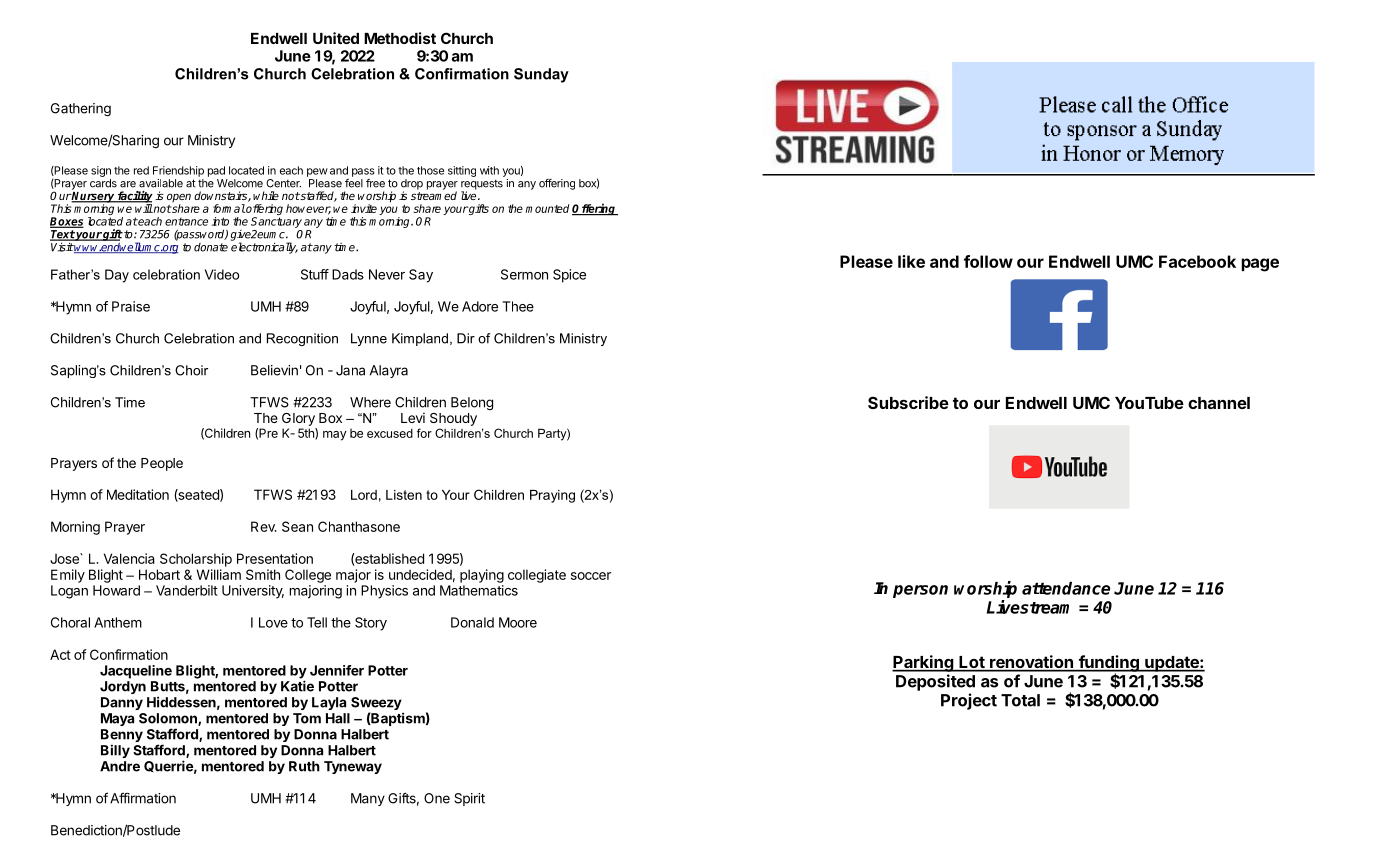 The image size is (1400, 850). Describe the element at coordinates (988, 261) in the screenshot. I see `follow` at that location.
